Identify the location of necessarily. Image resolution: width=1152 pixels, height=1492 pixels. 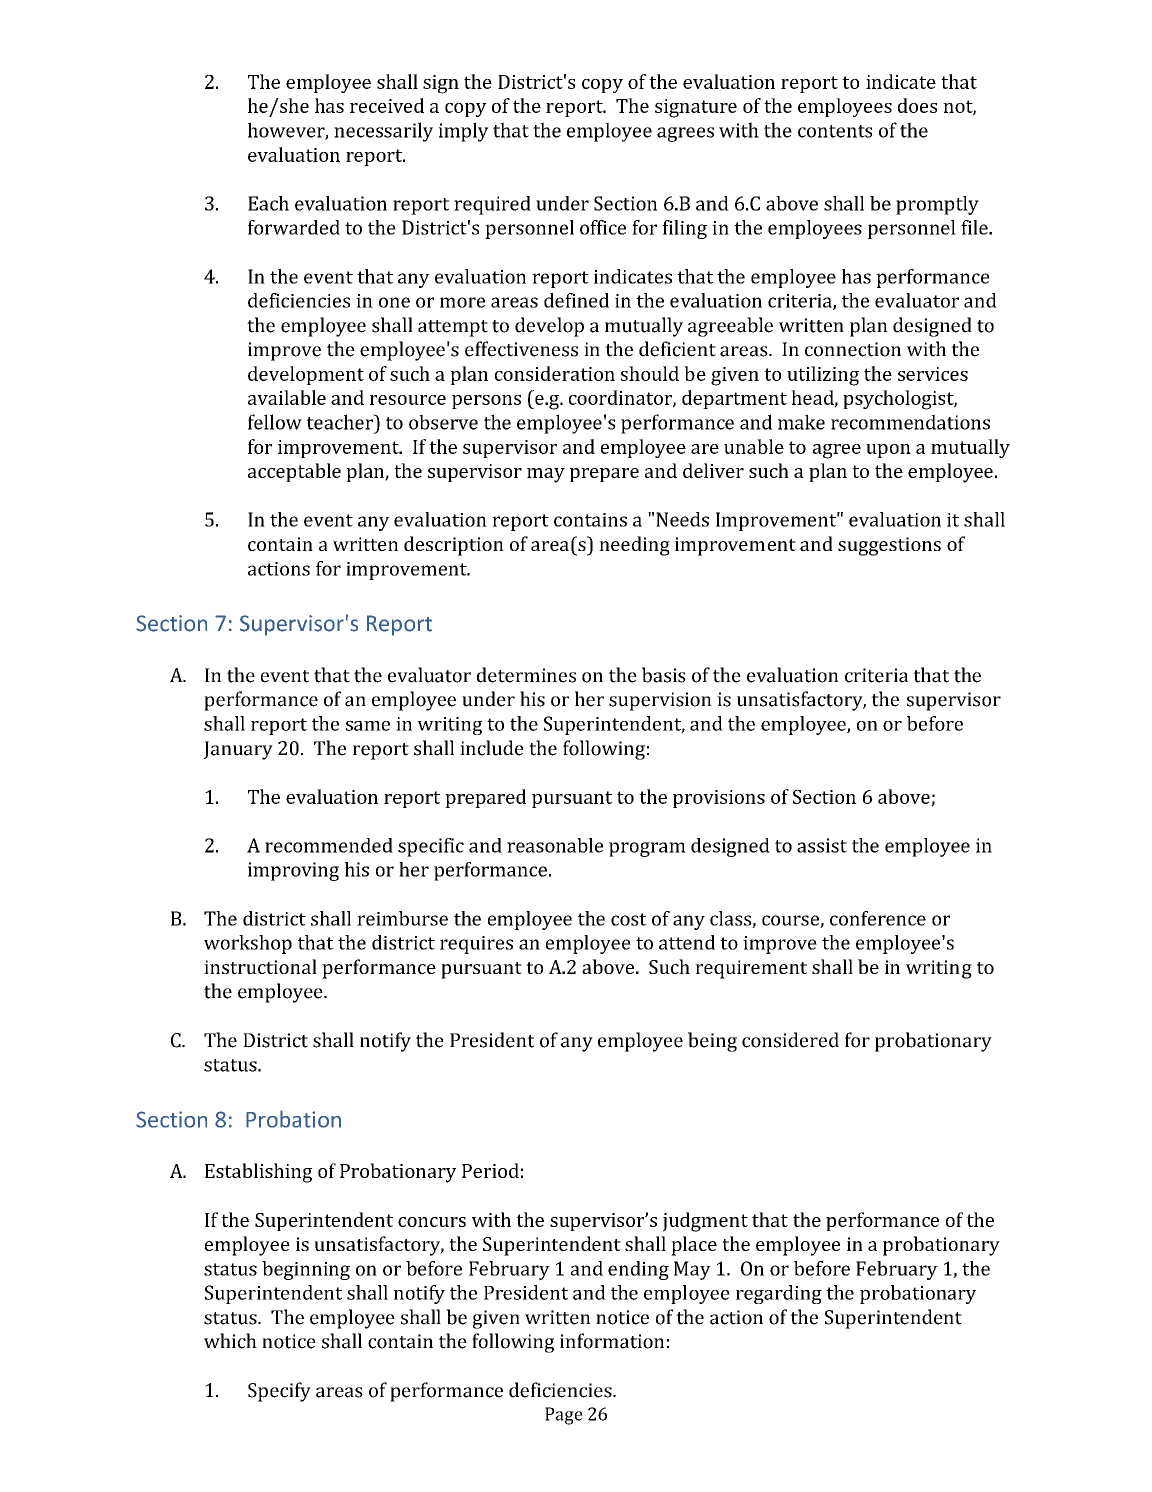
(383, 132).
